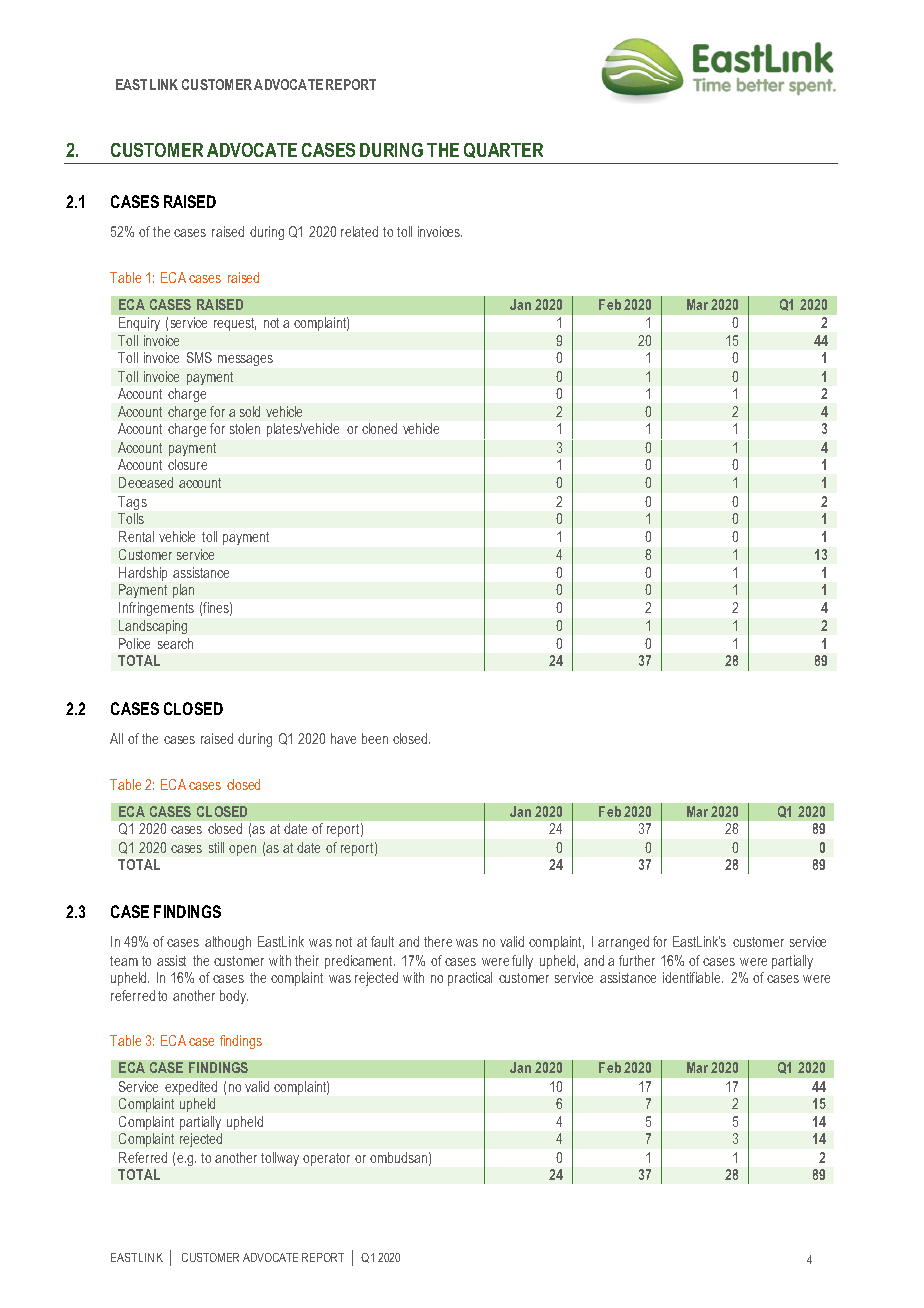 The image size is (924, 1308). I want to click on request, so click(235, 324).
